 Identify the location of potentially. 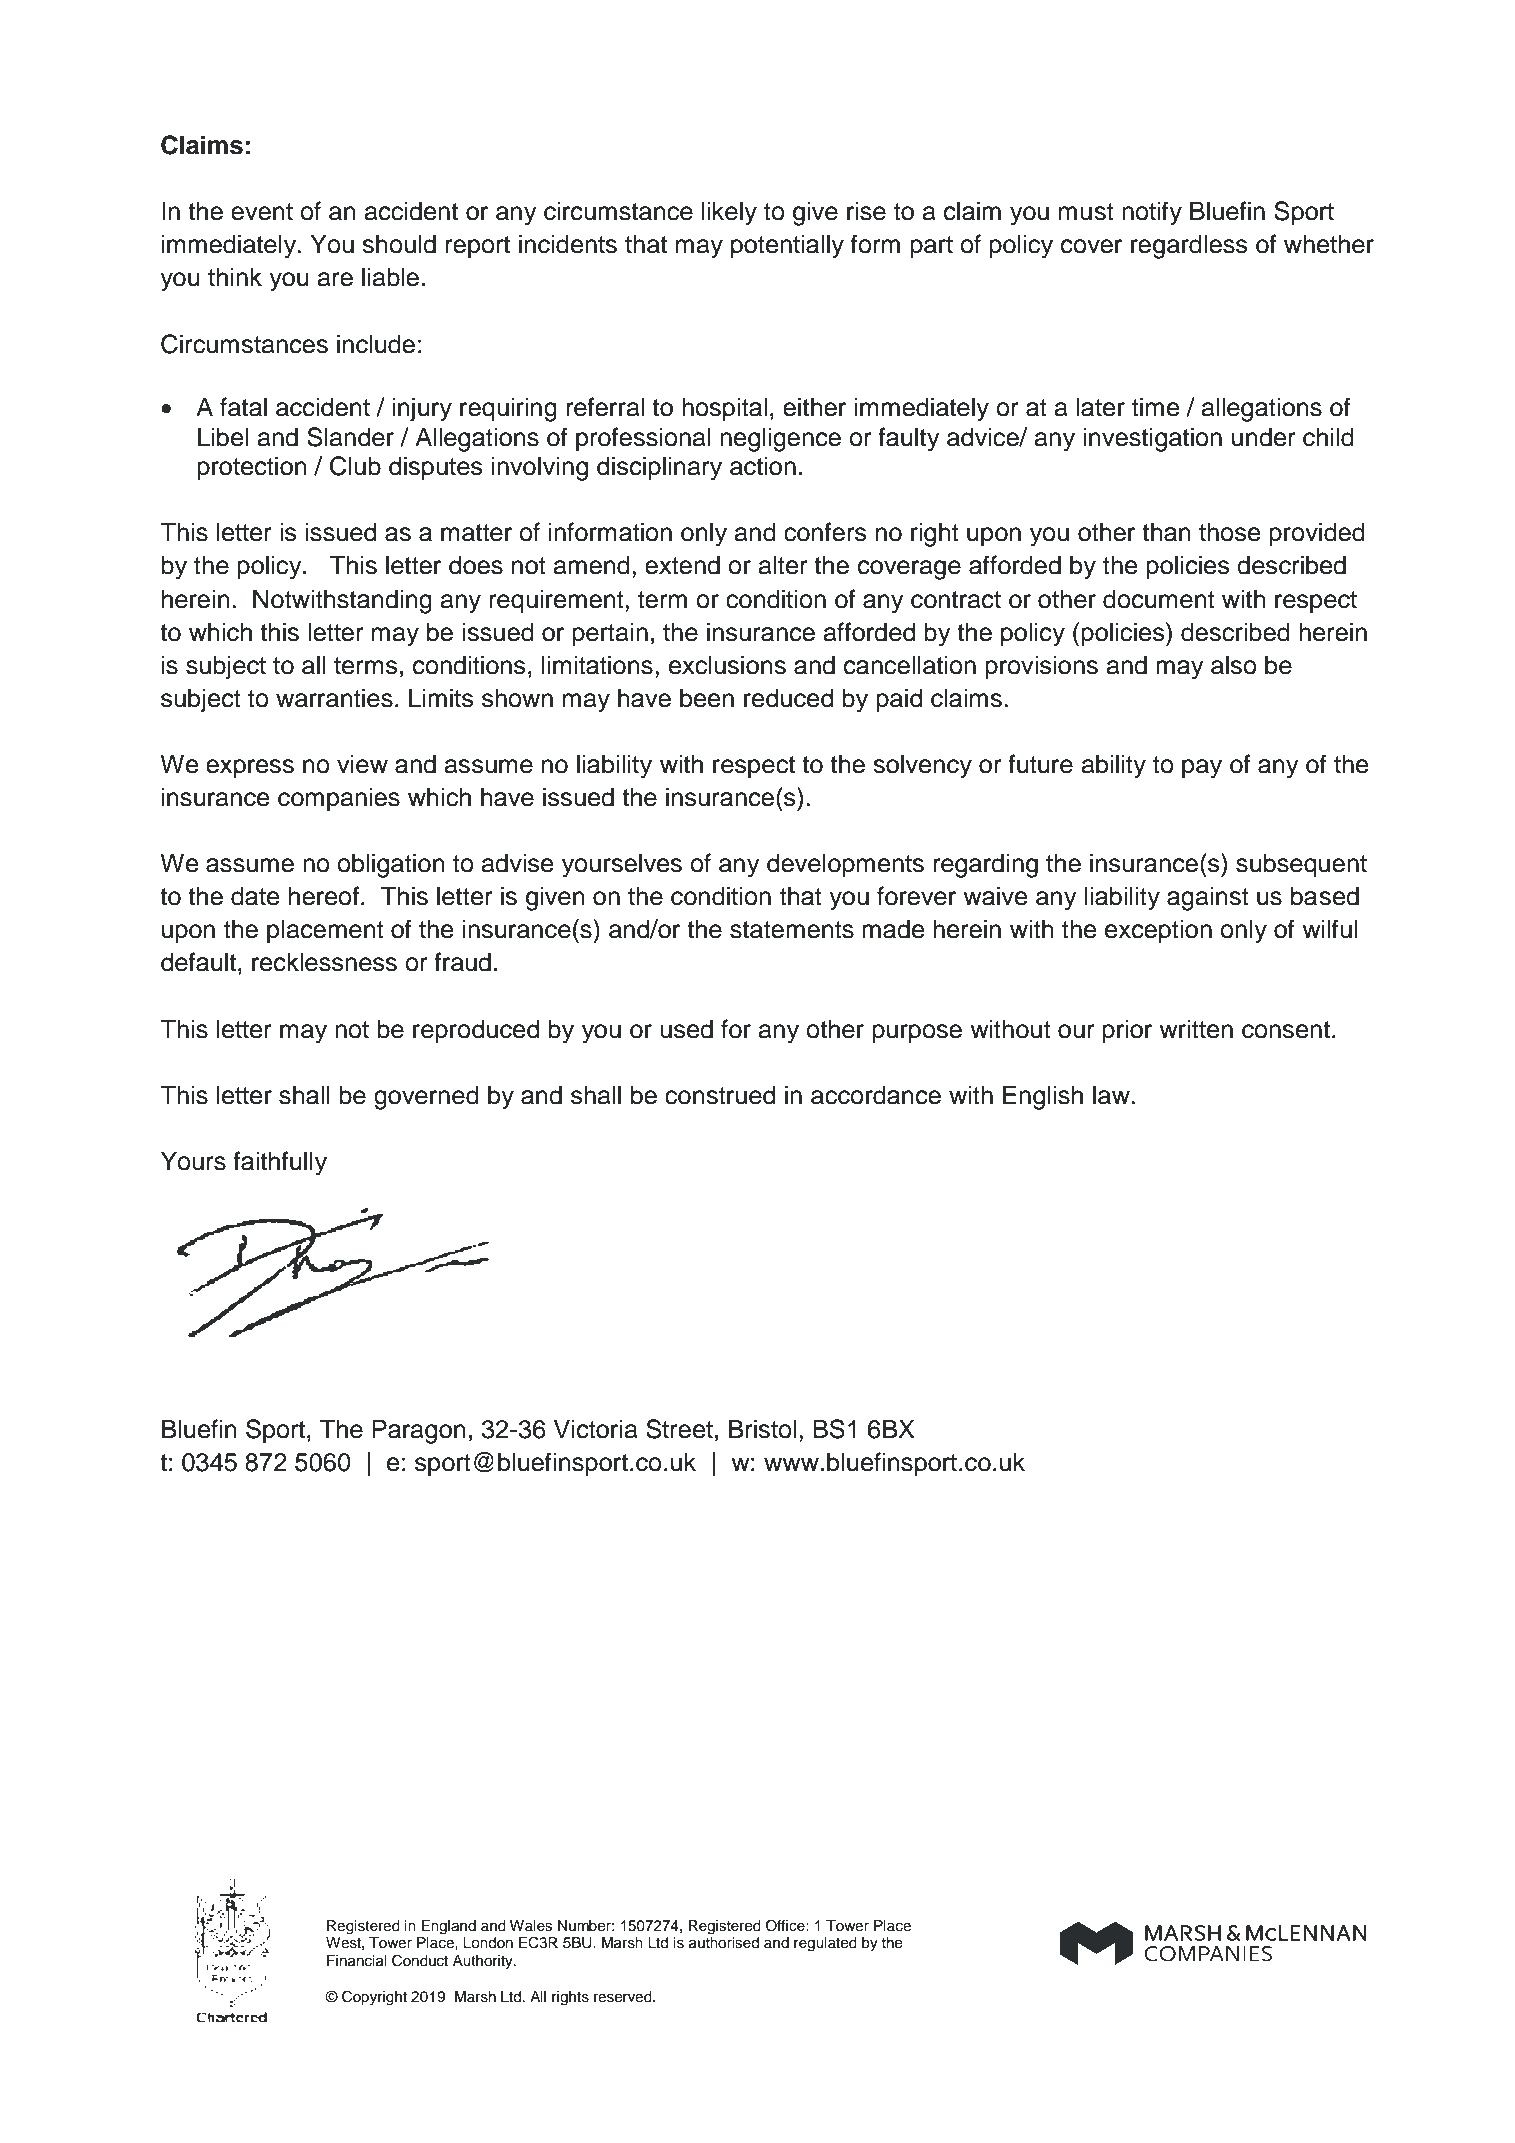
(787, 246).
